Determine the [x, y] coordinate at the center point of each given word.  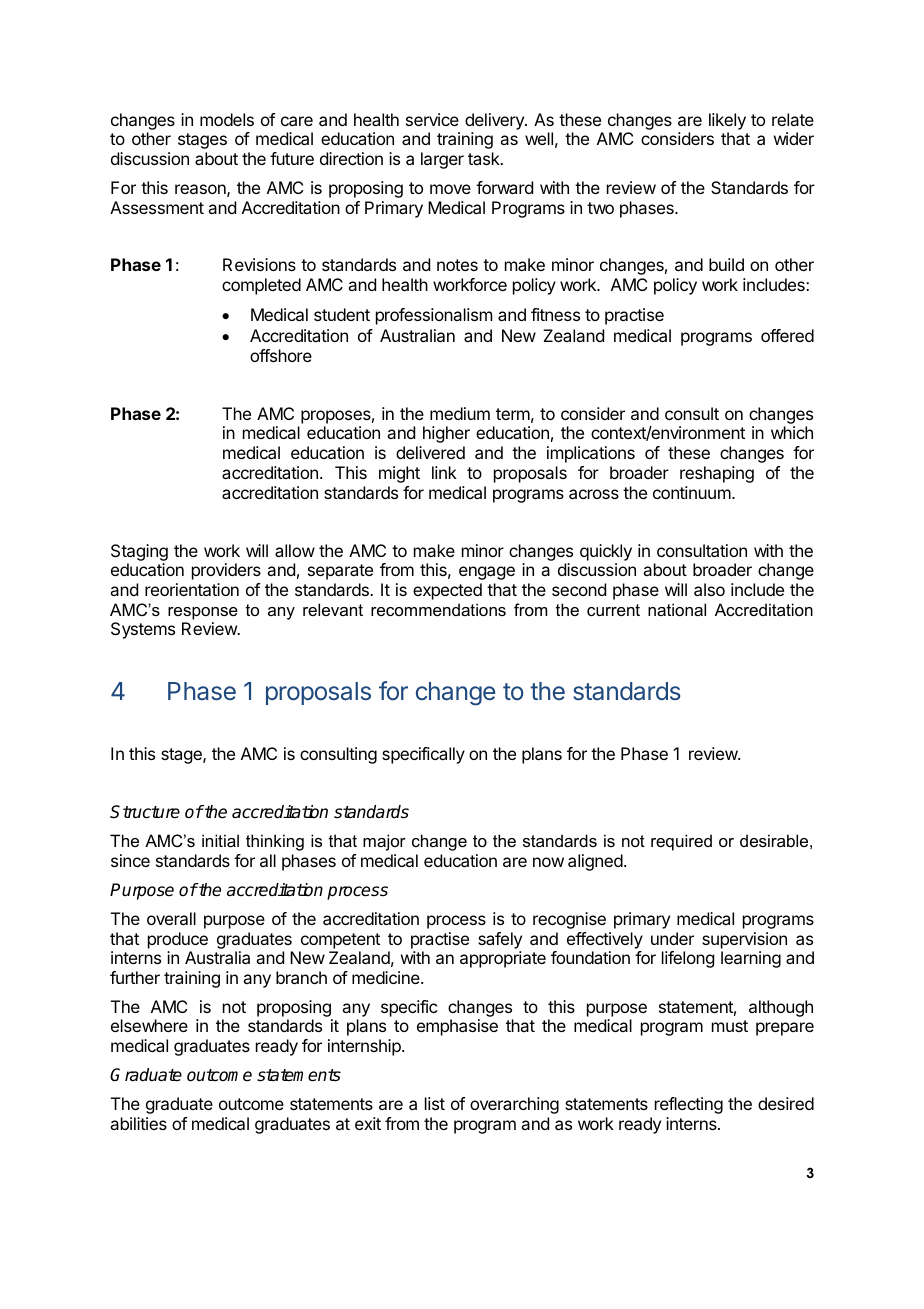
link [444, 472]
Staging [139, 552]
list [435, 1103]
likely [727, 121]
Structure [145, 812]
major [384, 842]
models [227, 119]
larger [442, 160]
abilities [138, 1123]
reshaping [717, 474]
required [681, 842]
